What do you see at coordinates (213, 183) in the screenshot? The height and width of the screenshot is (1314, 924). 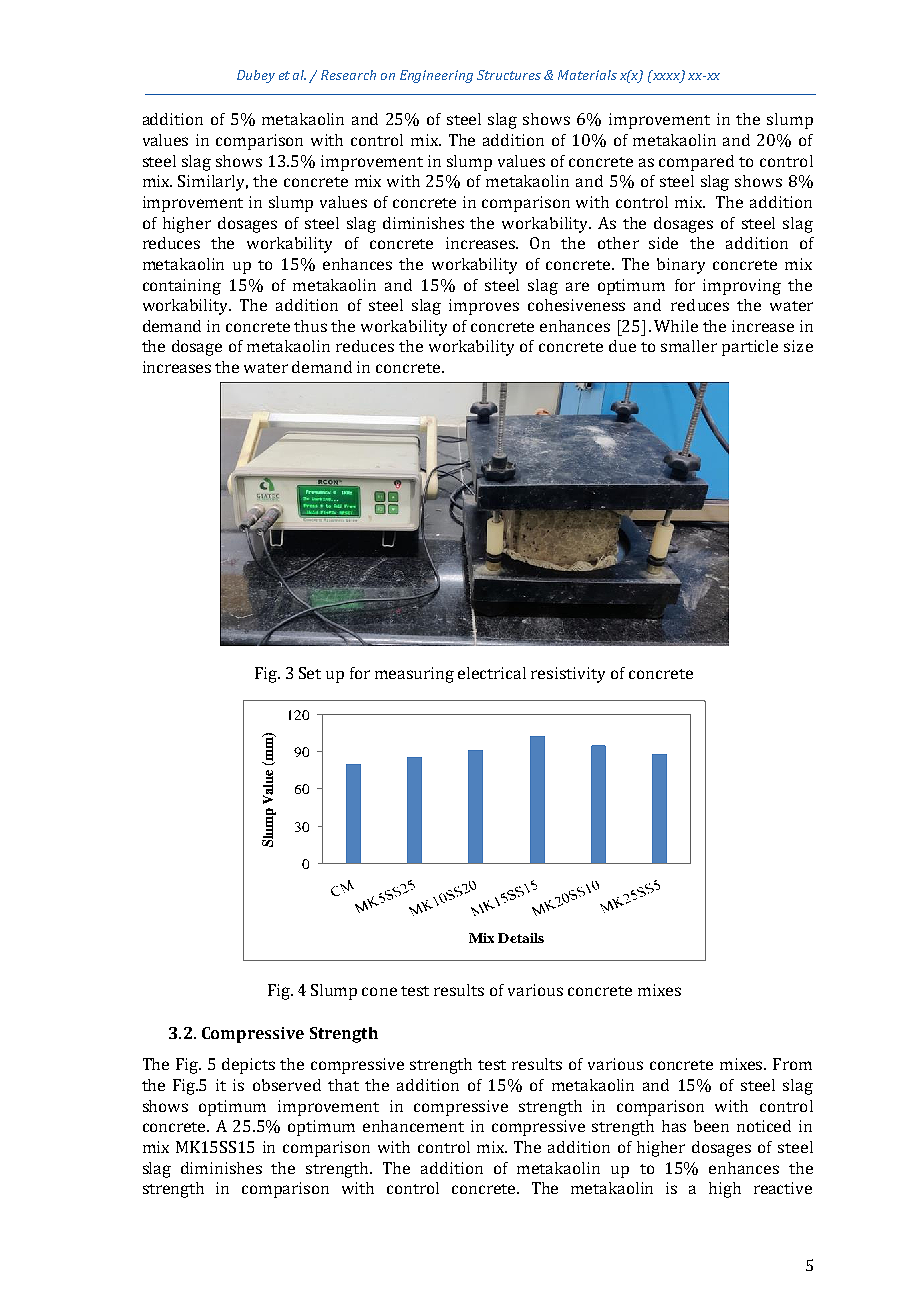 I see `Similarly` at bounding box center [213, 183].
